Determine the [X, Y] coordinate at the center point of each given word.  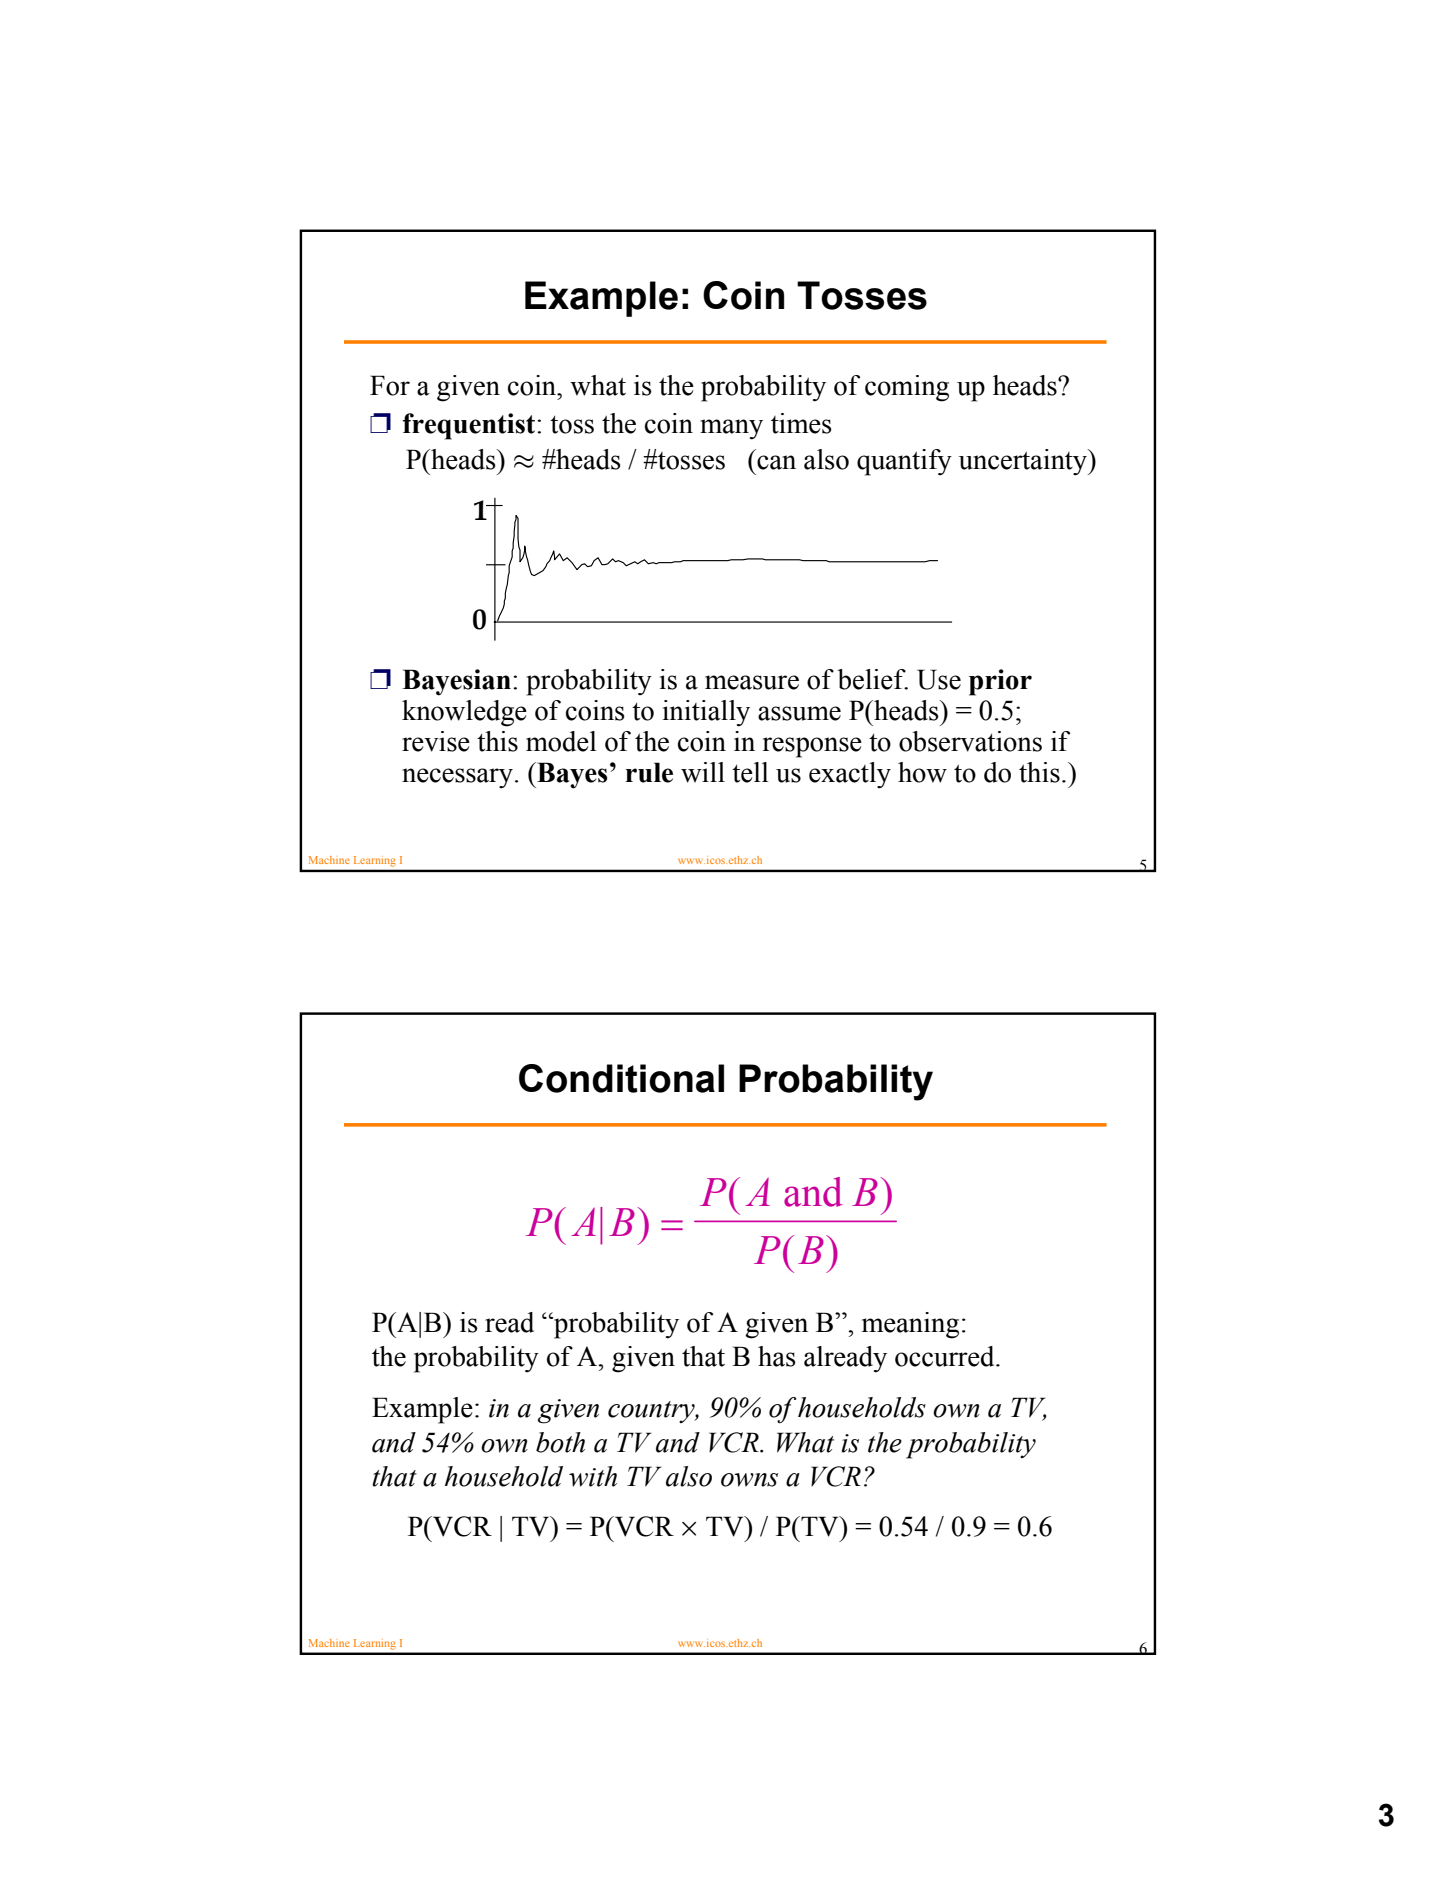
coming [907, 388]
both [560, 1442]
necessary [457, 778]
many [731, 429]
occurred [946, 1356]
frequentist [470, 426]
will [703, 772]
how [922, 772]
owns [749, 1480]
